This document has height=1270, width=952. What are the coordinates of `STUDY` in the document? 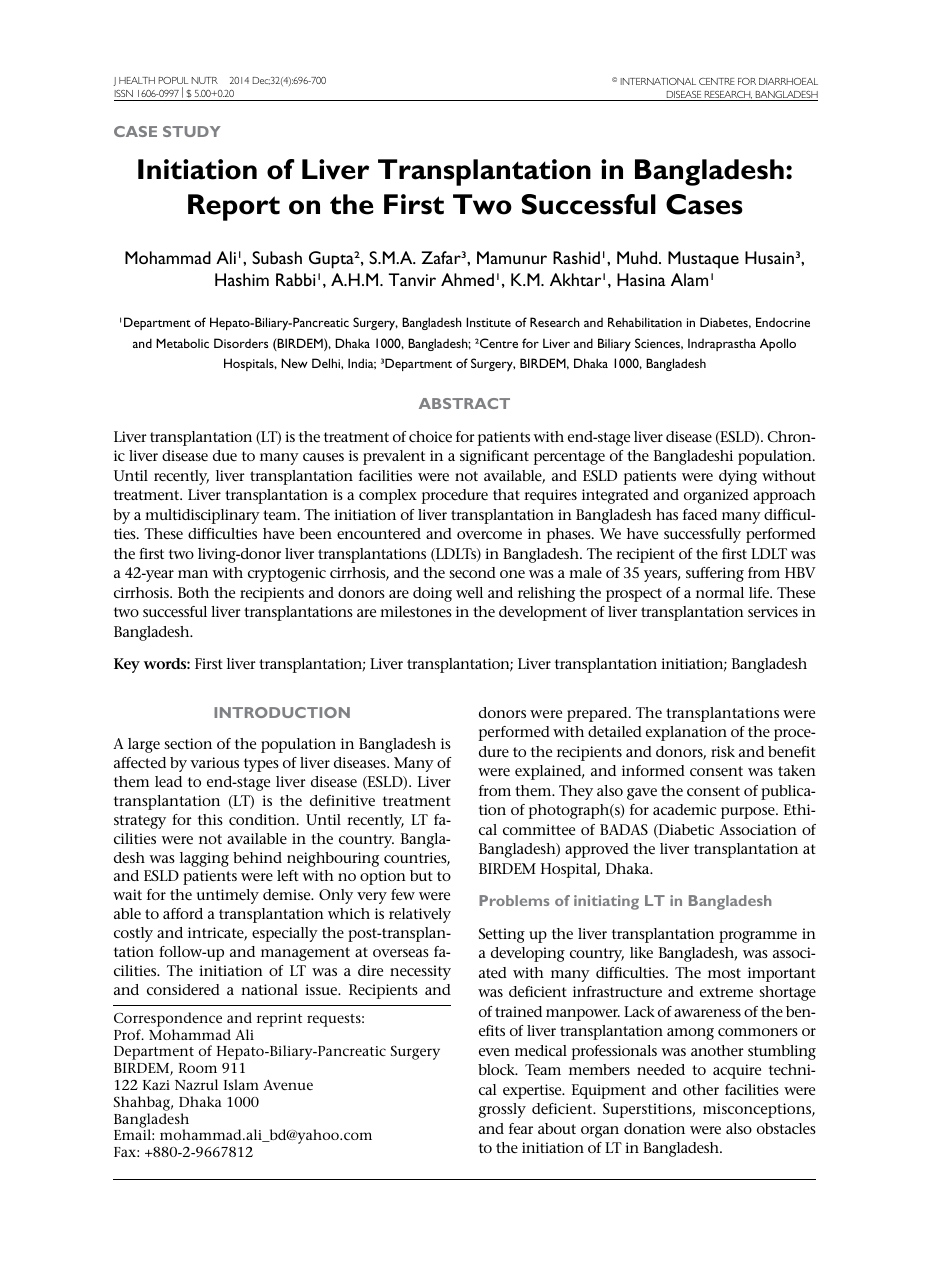 It's located at (192, 131).
